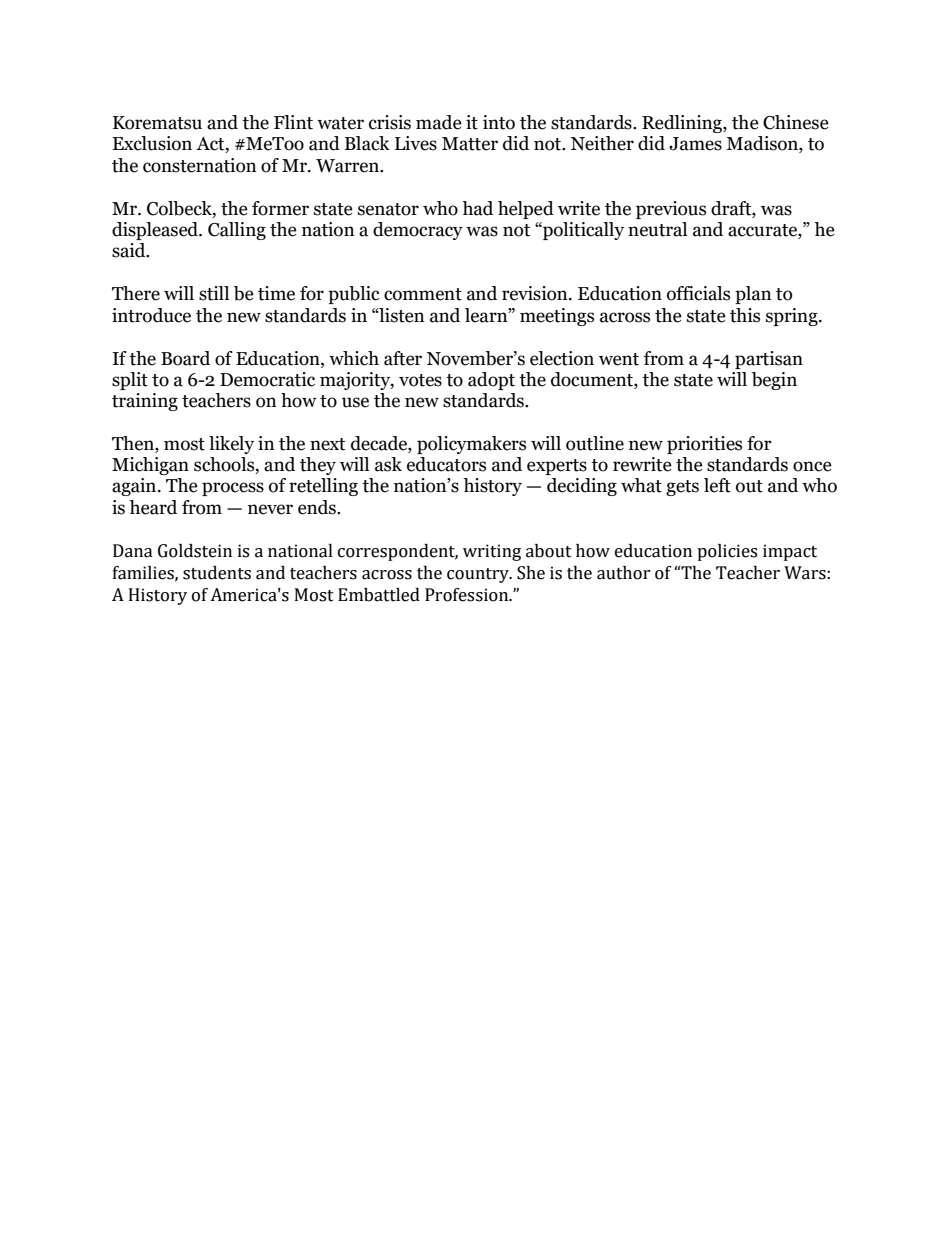 The image size is (952, 1233). I want to click on students, so click(217, 573).
